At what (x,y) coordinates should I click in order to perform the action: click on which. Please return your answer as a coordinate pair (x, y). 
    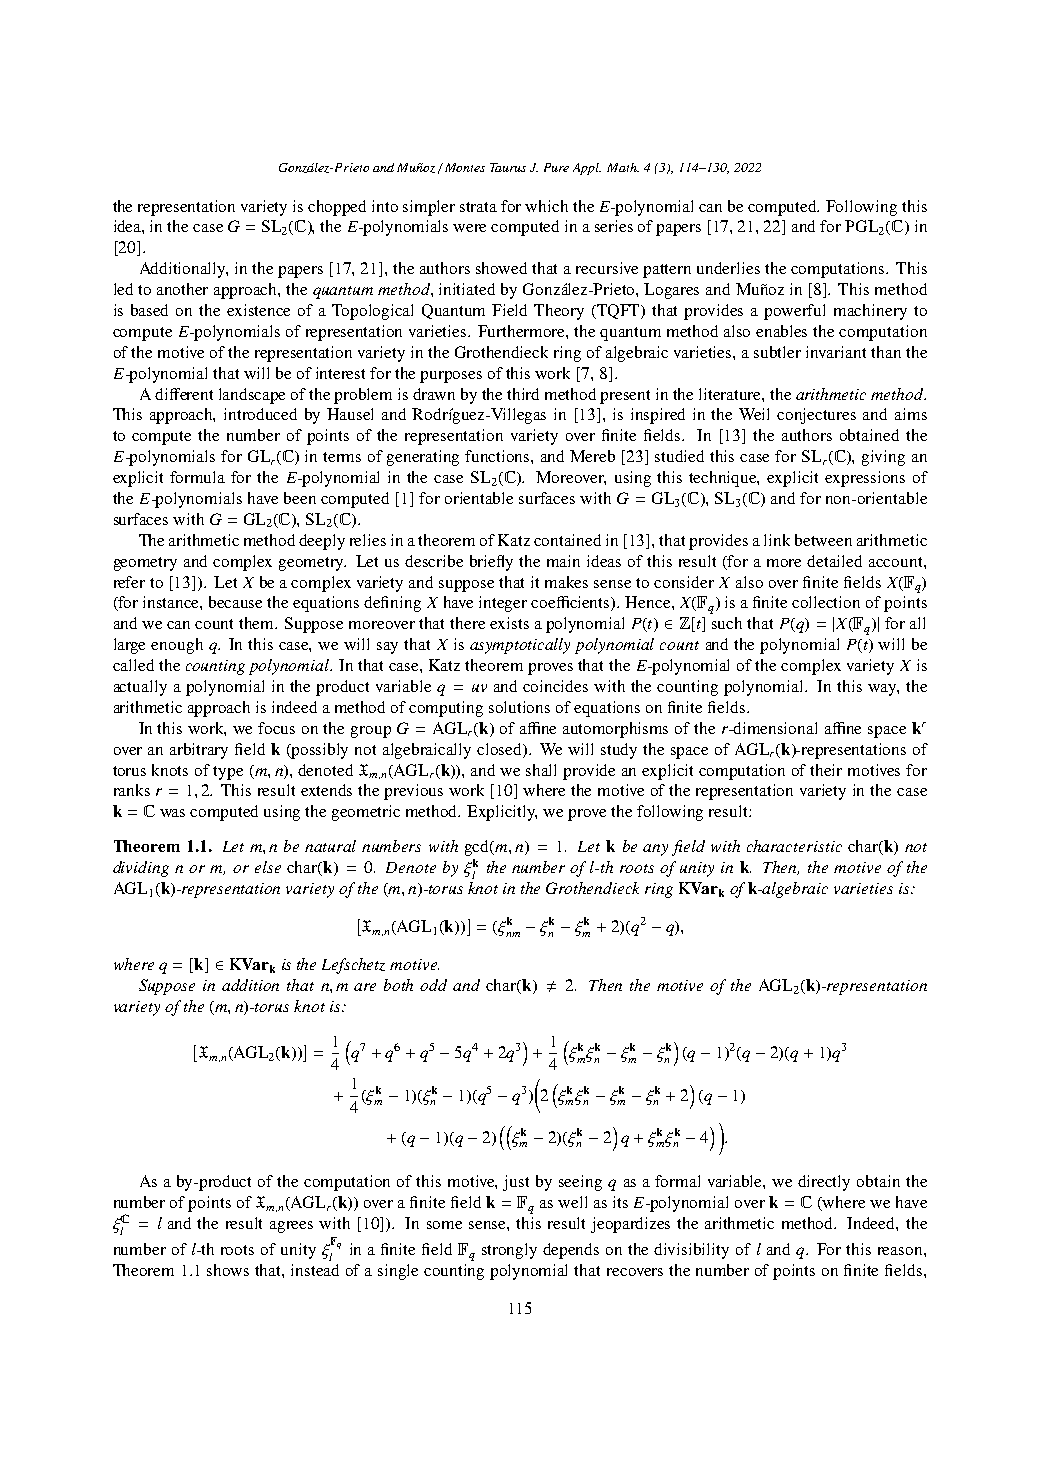
    Looking at the image, I should click on (546, 206).
